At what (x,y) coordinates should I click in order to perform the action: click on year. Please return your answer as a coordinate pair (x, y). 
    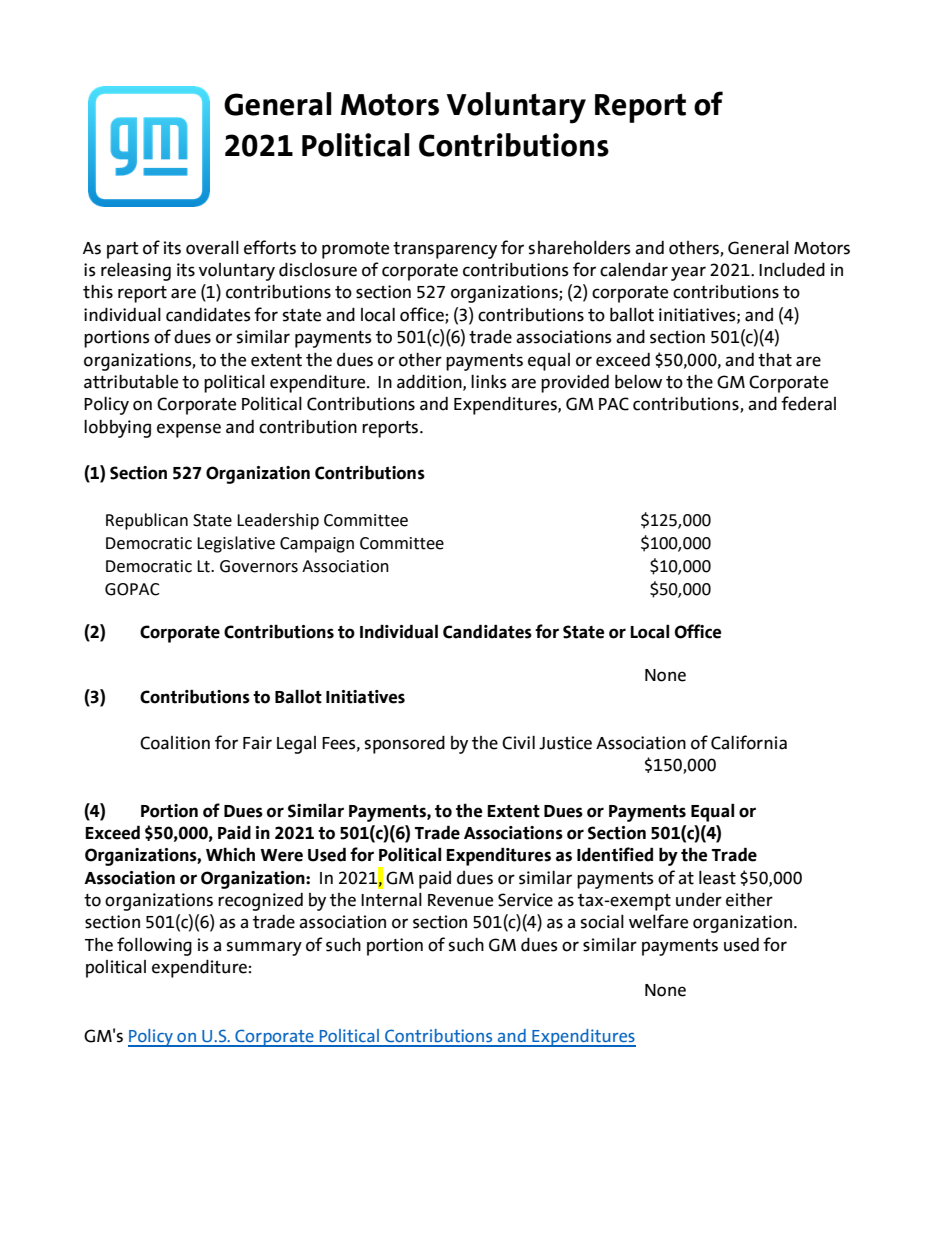
    Looking at the image, I should click on (688, 273).
